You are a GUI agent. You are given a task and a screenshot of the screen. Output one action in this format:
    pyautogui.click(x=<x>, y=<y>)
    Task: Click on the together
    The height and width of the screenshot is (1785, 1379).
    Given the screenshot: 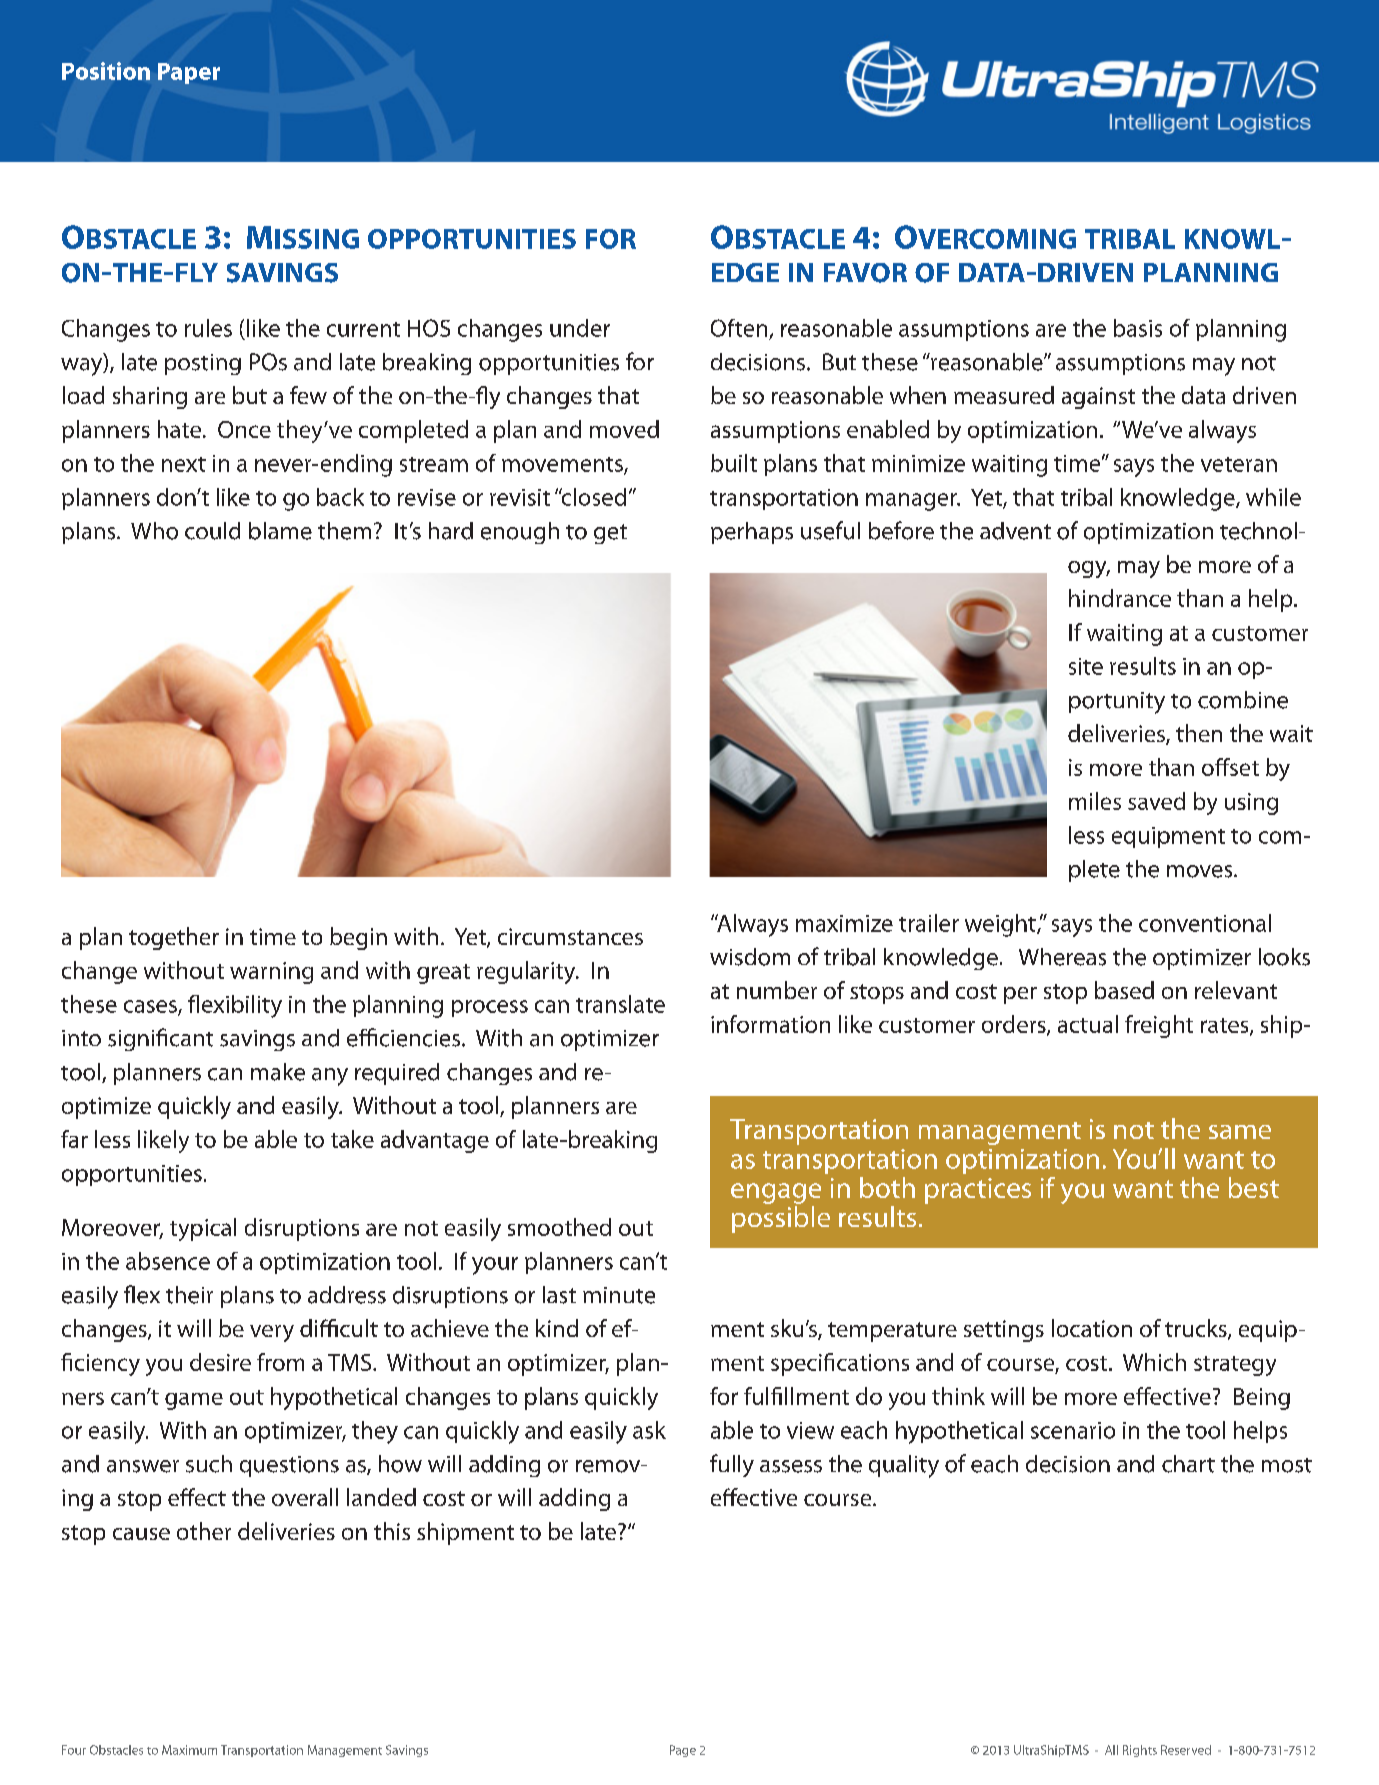 What is the action you would take?
    pyautogui.click(x=174, y=938)
